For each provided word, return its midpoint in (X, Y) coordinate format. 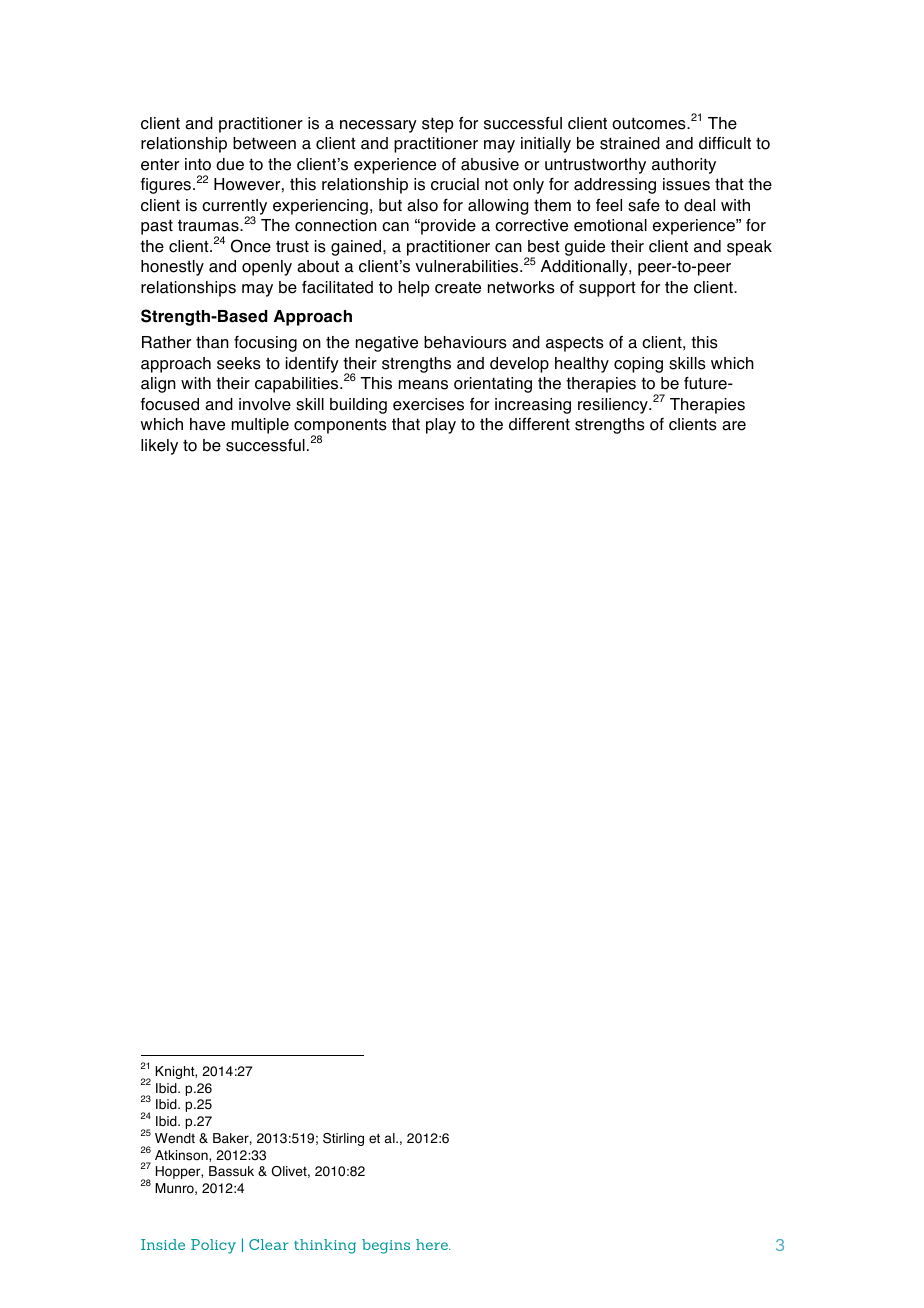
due (230, 164)
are (734, 426)
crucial (455, 184)
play (441, 426)
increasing (533, 406)
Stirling (343, 1139)
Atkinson (182, 1156)
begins (386, 1246)
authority (684, 166)
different (539, 424)
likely (159, 447)
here (433, 1244)
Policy (213, 1246)
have (207, 424)
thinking (325, 1246)
